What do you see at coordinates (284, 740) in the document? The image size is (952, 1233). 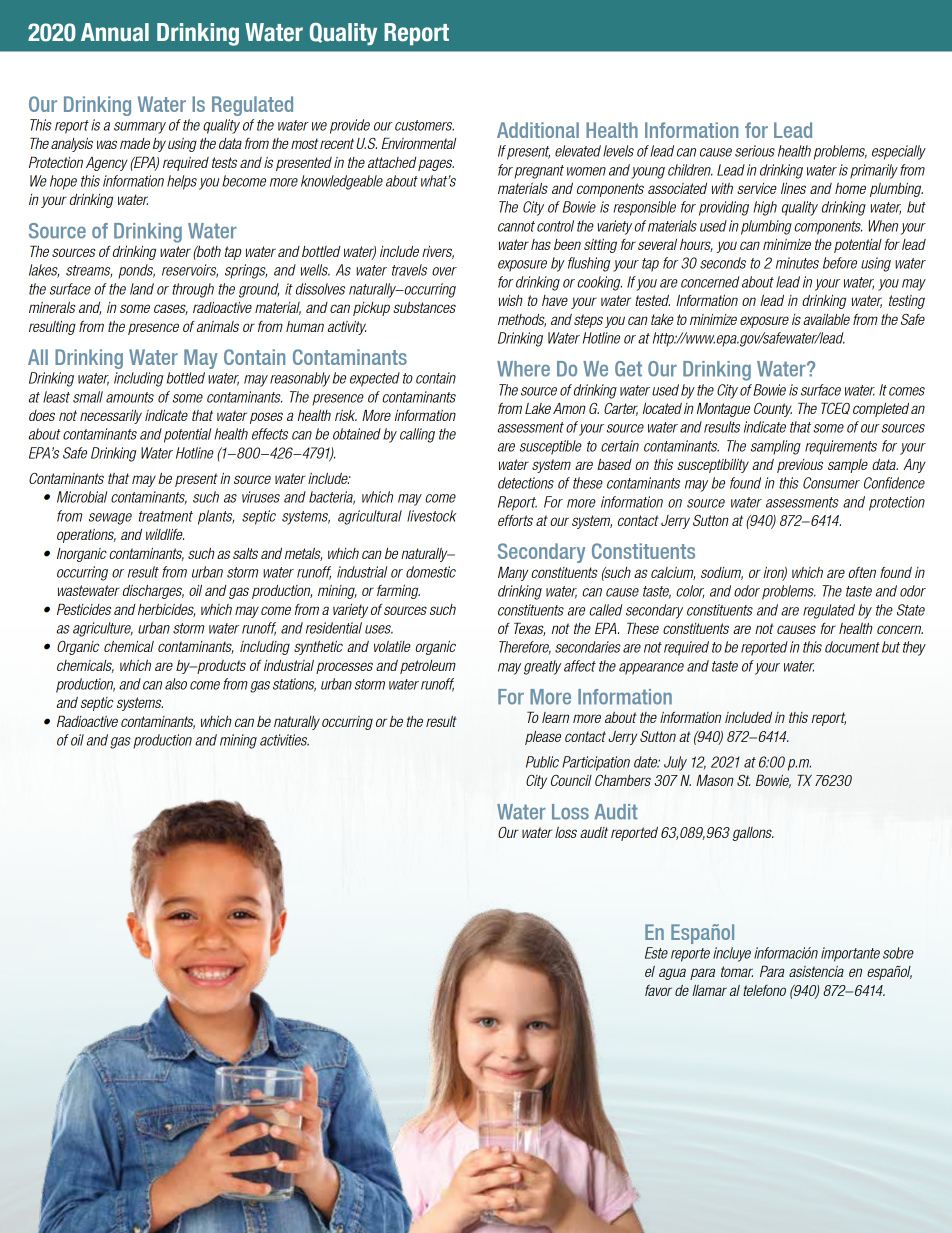 I see `activities` at bounding box center [284, 740].
